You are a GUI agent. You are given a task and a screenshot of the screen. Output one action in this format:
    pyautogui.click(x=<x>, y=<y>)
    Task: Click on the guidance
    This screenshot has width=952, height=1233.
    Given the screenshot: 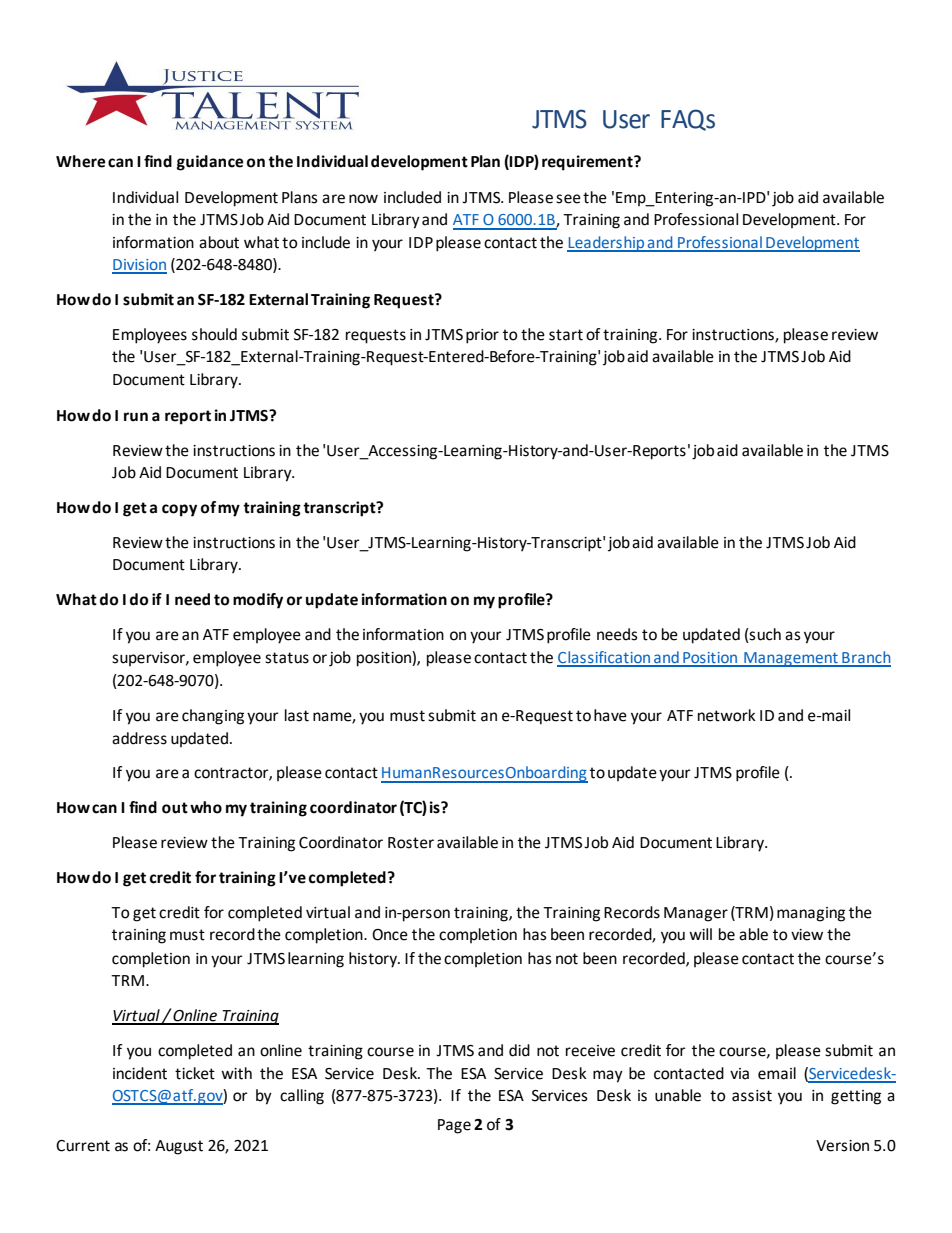 What is the action you would take?
    pyautogui.click(x=210, y=163)
